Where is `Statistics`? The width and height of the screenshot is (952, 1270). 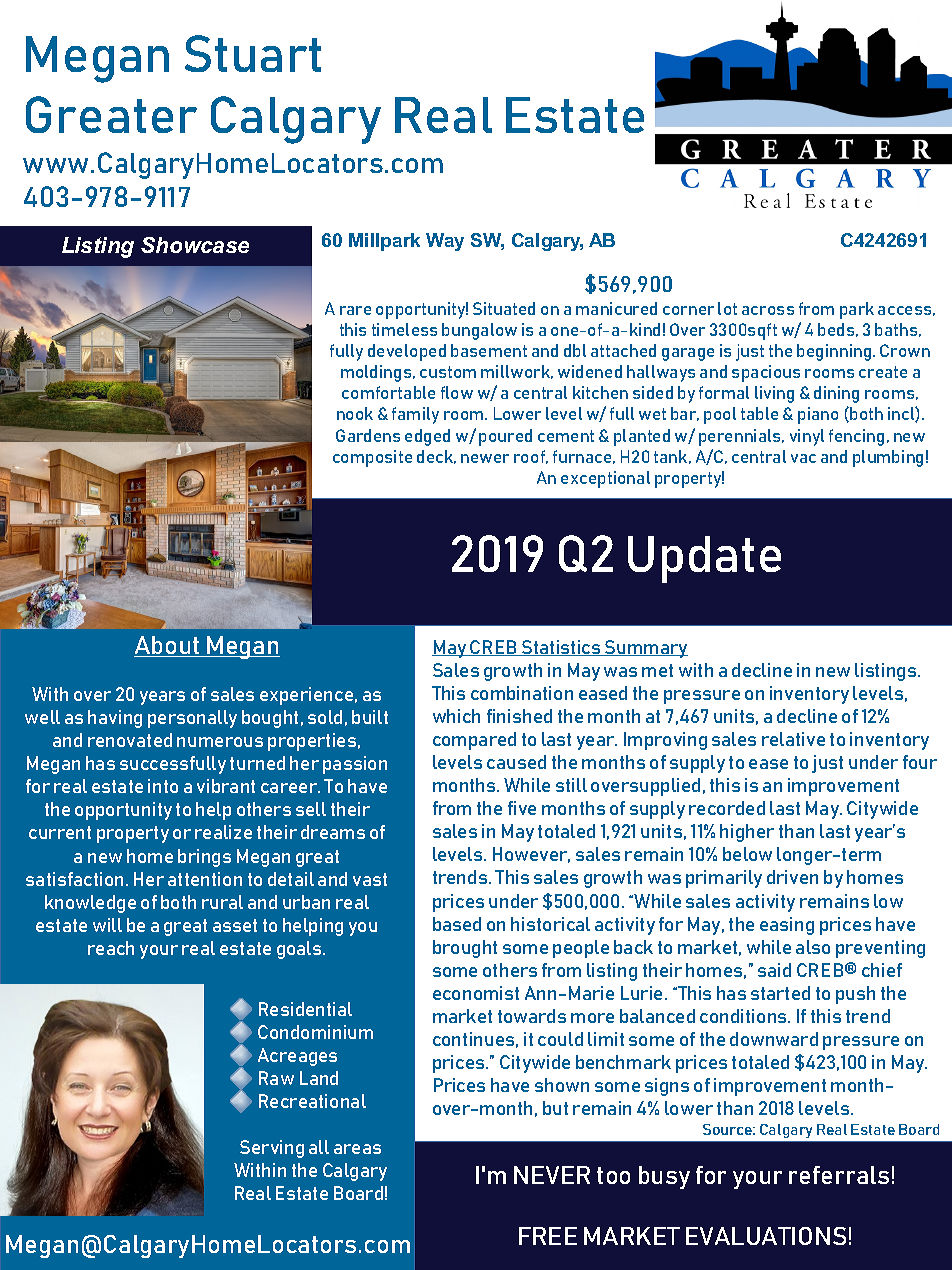 Statistics is located at coordinates (561, 648).
